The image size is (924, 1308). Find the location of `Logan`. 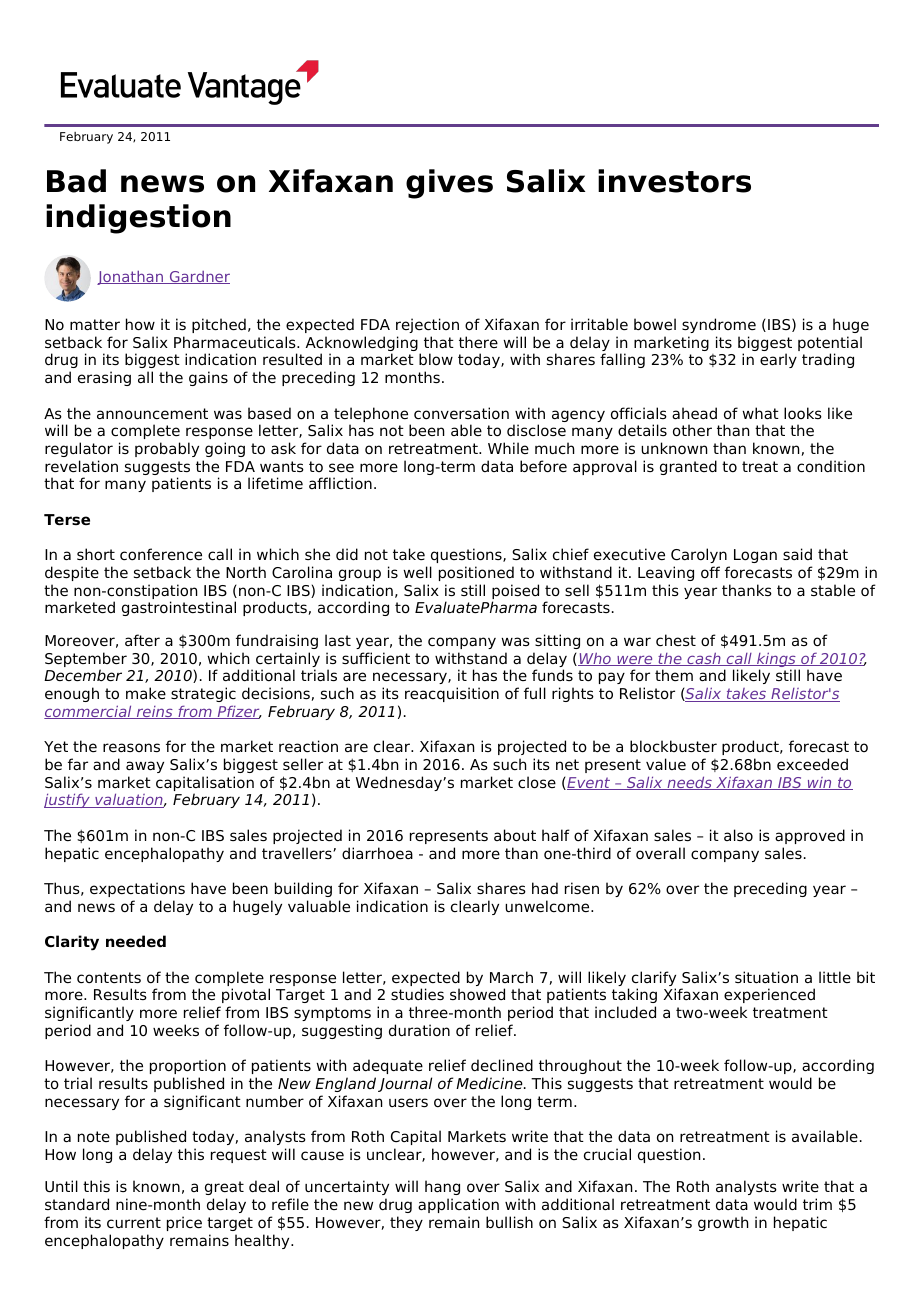

Logan is located at coordinates (755, 556).
